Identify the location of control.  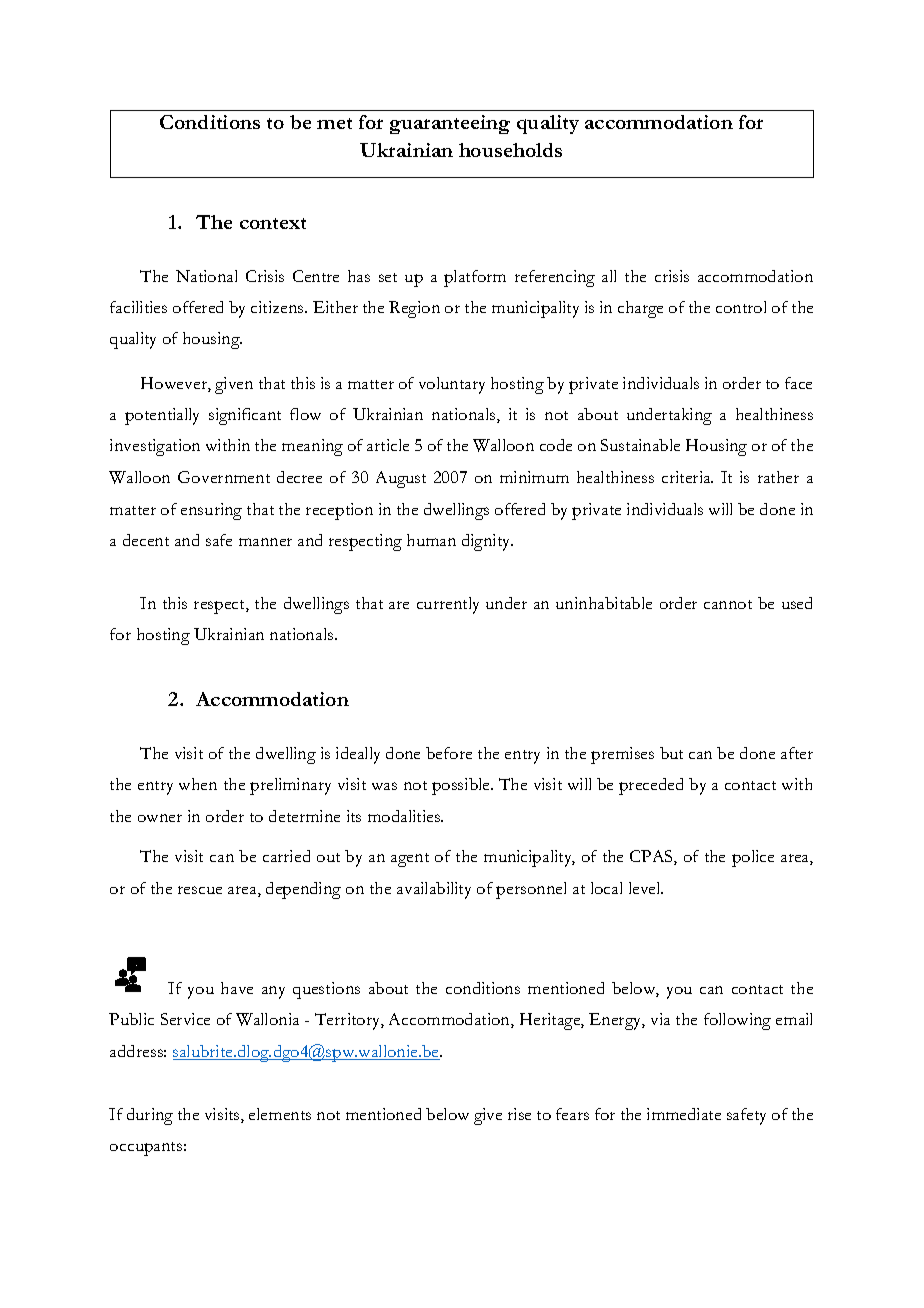
(741, 307).
